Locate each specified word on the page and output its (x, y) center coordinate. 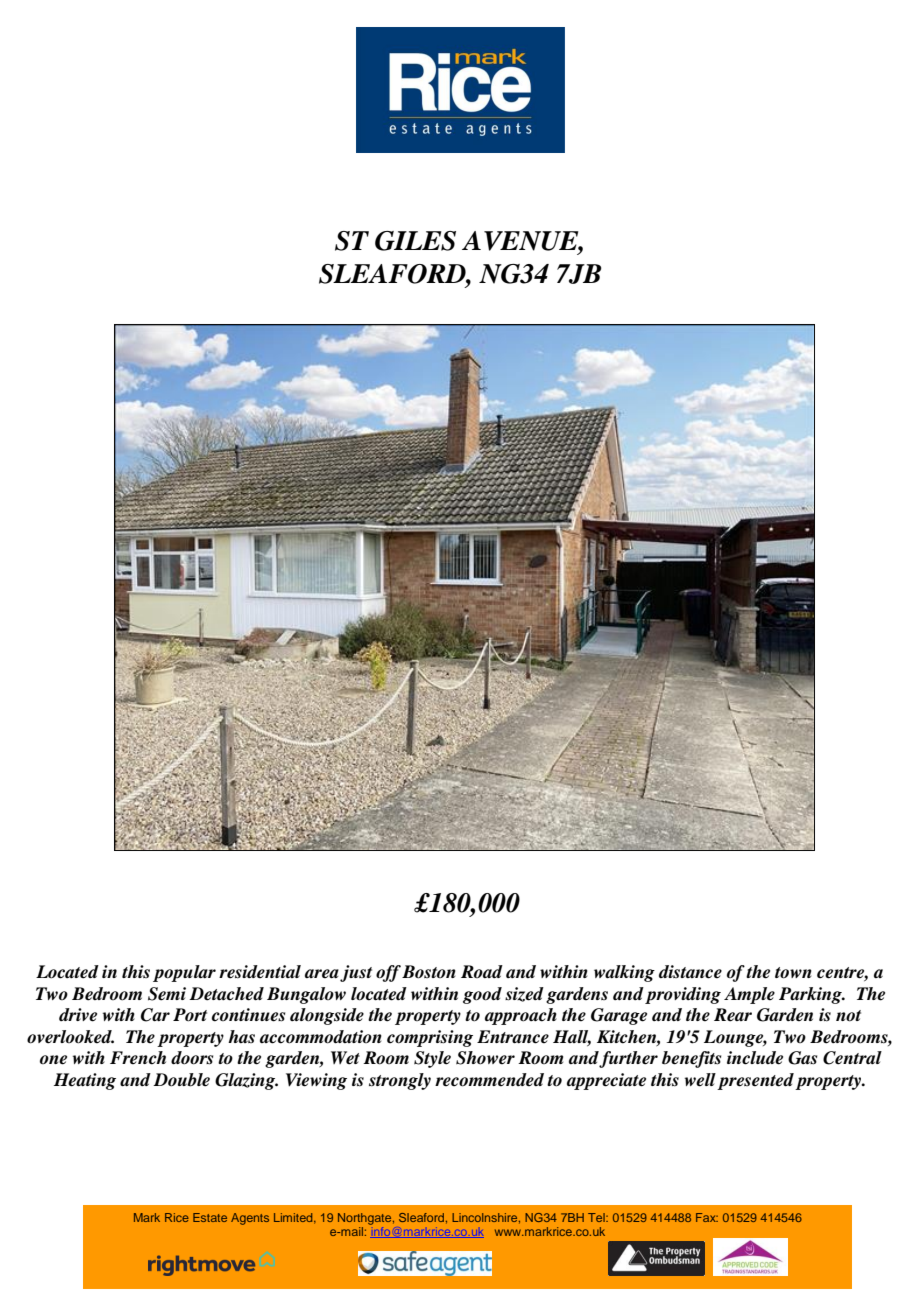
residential (260, 972)
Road (482, 971)
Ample (749, 995)
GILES (415, 241)
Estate (210, 1217)
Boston (429, 972)
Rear (733, 1015)
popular (184, 973)
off (388, 973)
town (793, 973)
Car (155, 1015)
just (356, 973)
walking (624, 973)
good (482, 995)
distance (690, 972)
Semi (167, 994)
